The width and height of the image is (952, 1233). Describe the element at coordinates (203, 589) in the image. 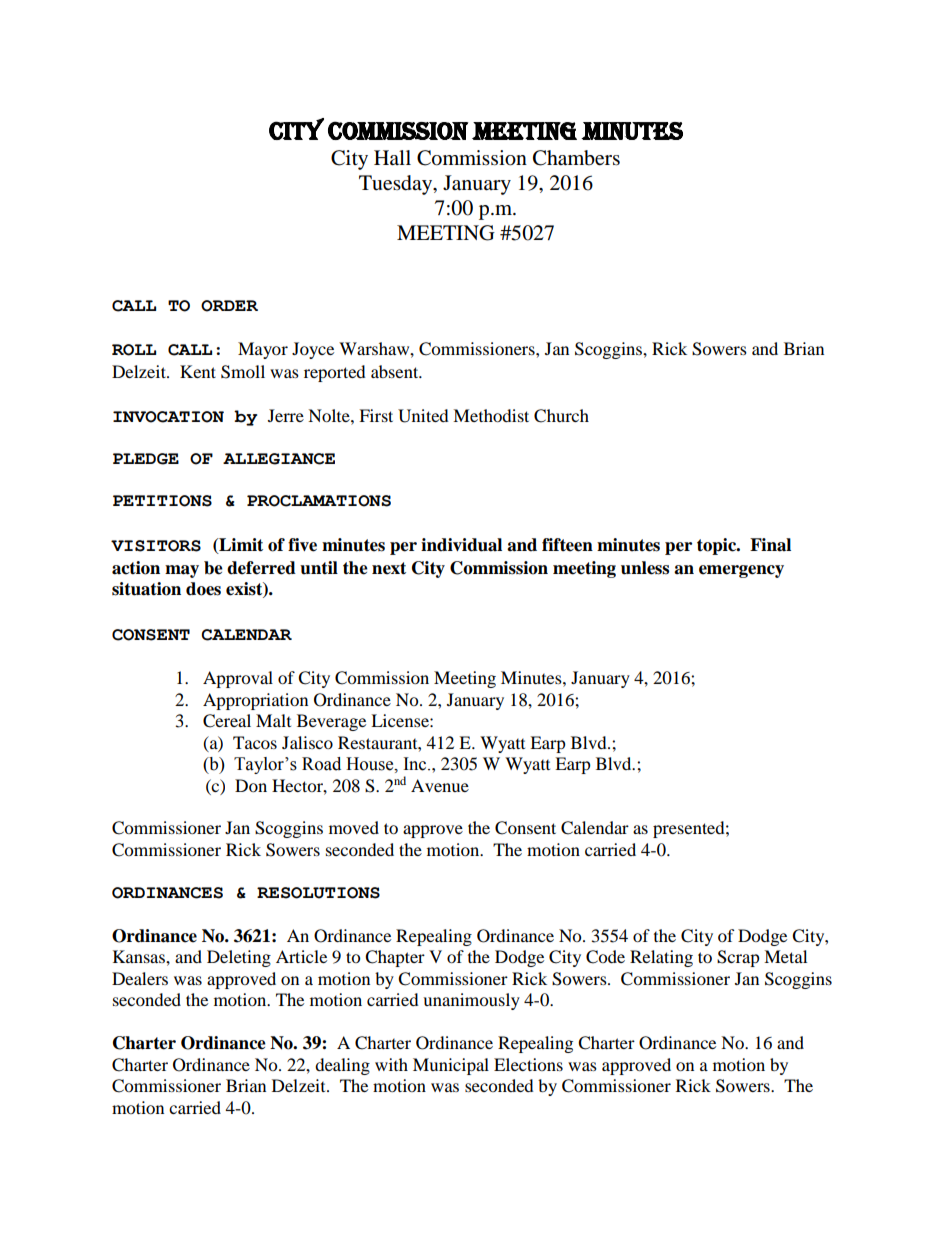

I see `does` at that location.
